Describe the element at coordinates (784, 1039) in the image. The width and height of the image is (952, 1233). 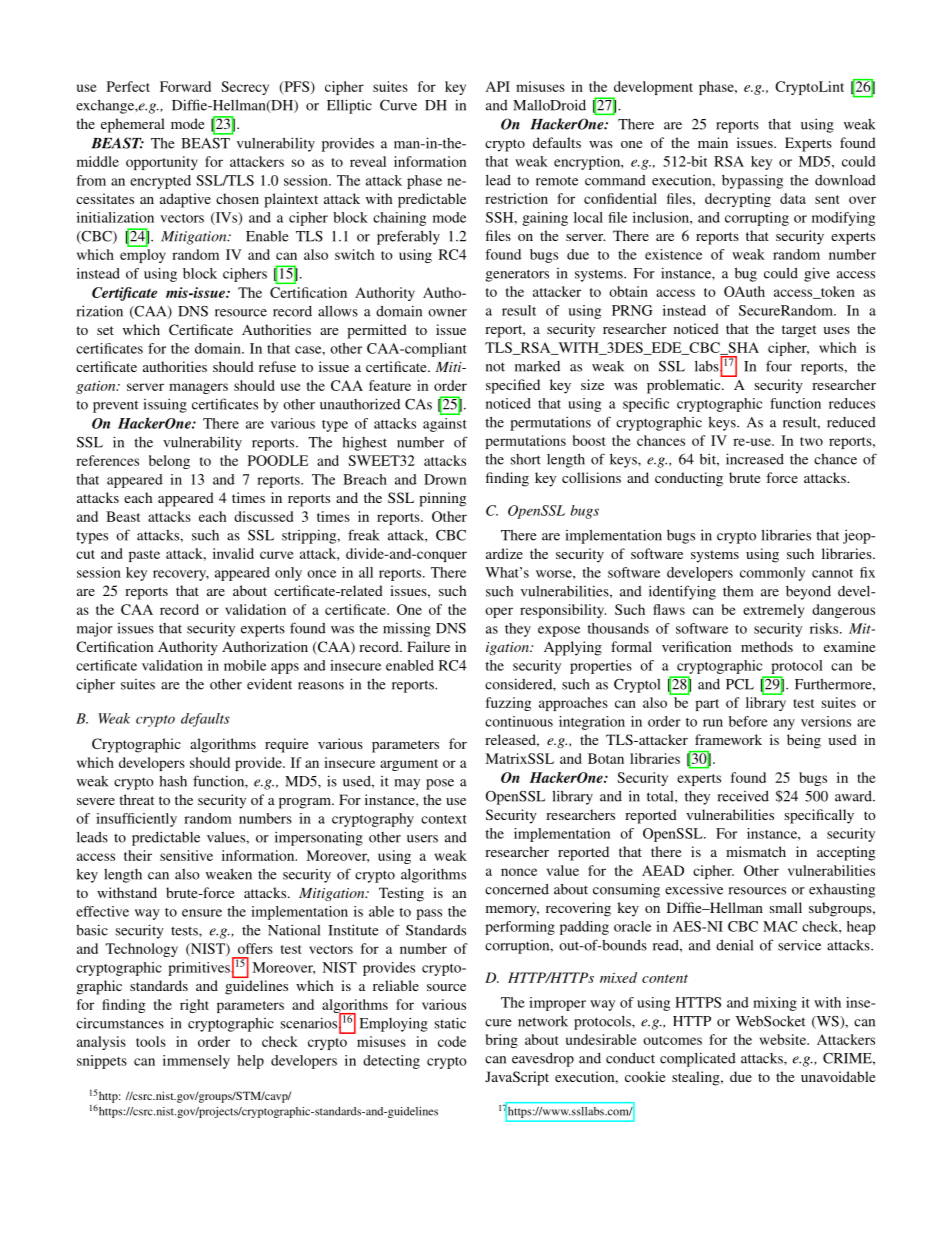
I see `website` at that location.
